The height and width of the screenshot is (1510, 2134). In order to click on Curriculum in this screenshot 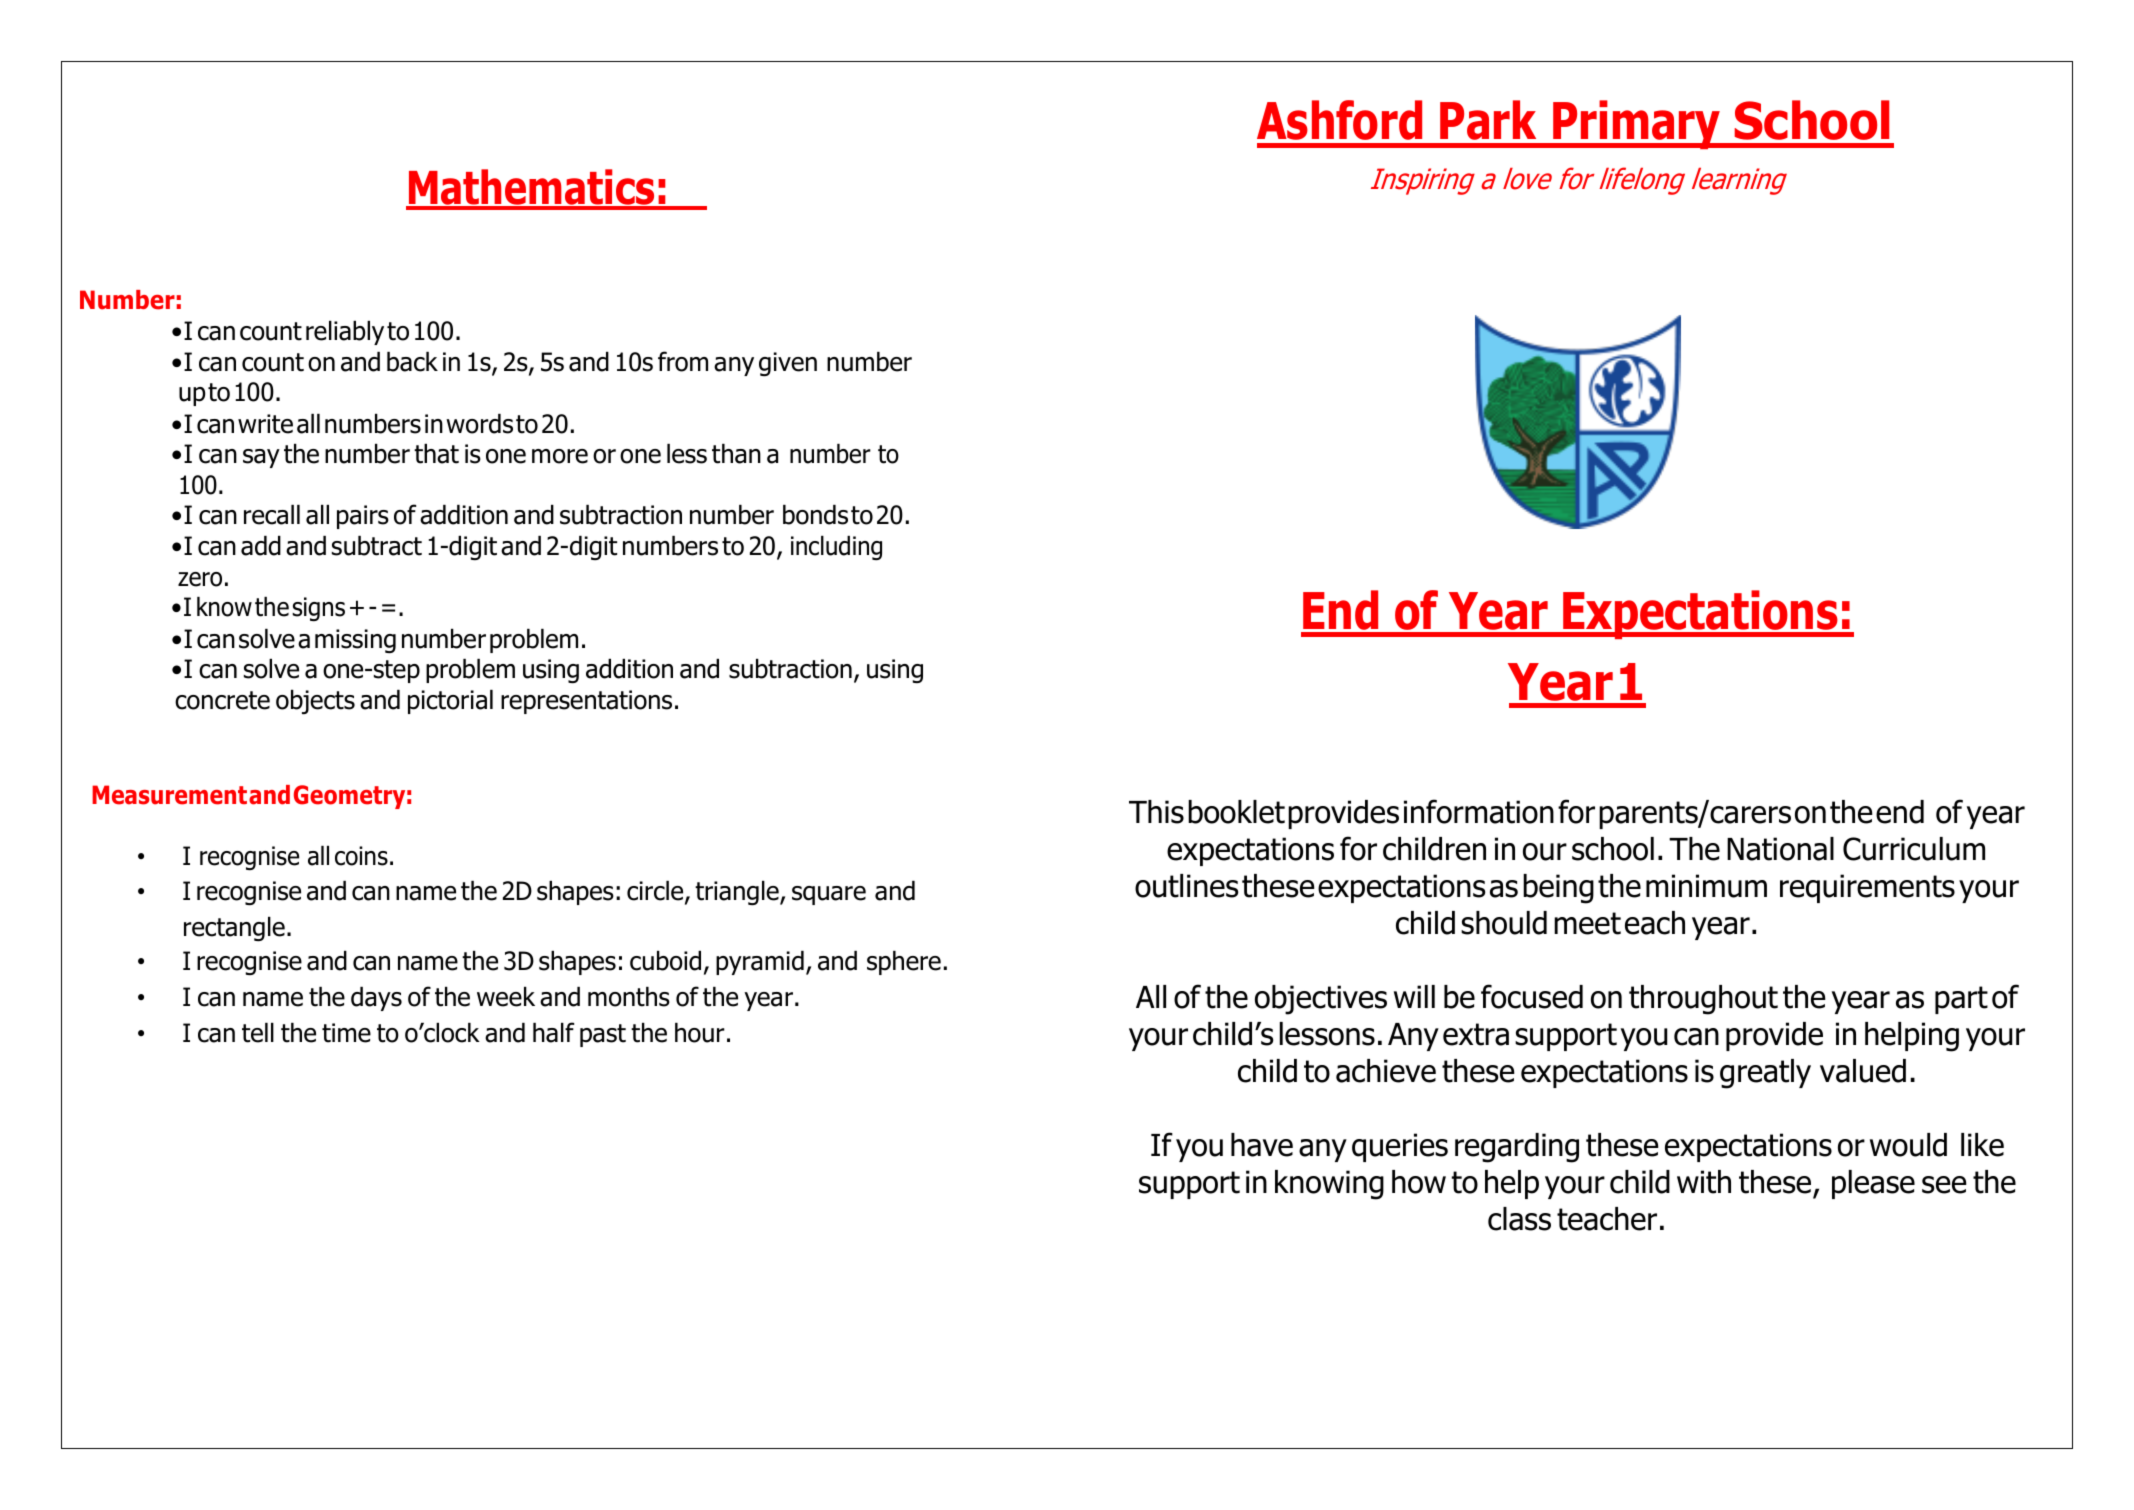, I will do `click(1914, 849)`.
